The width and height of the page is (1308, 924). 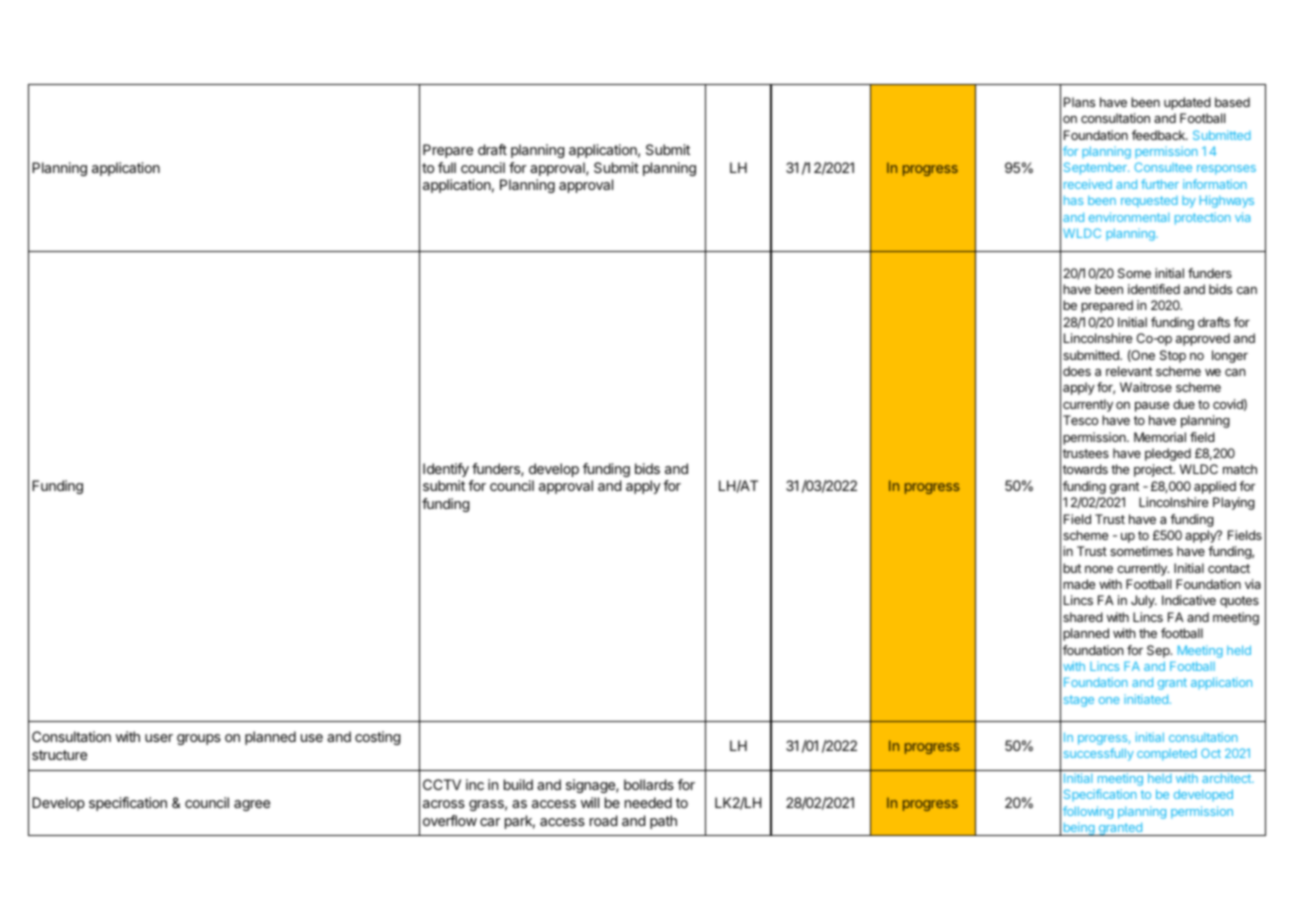 I want to click on identified, so click(x=1154, y=289).
